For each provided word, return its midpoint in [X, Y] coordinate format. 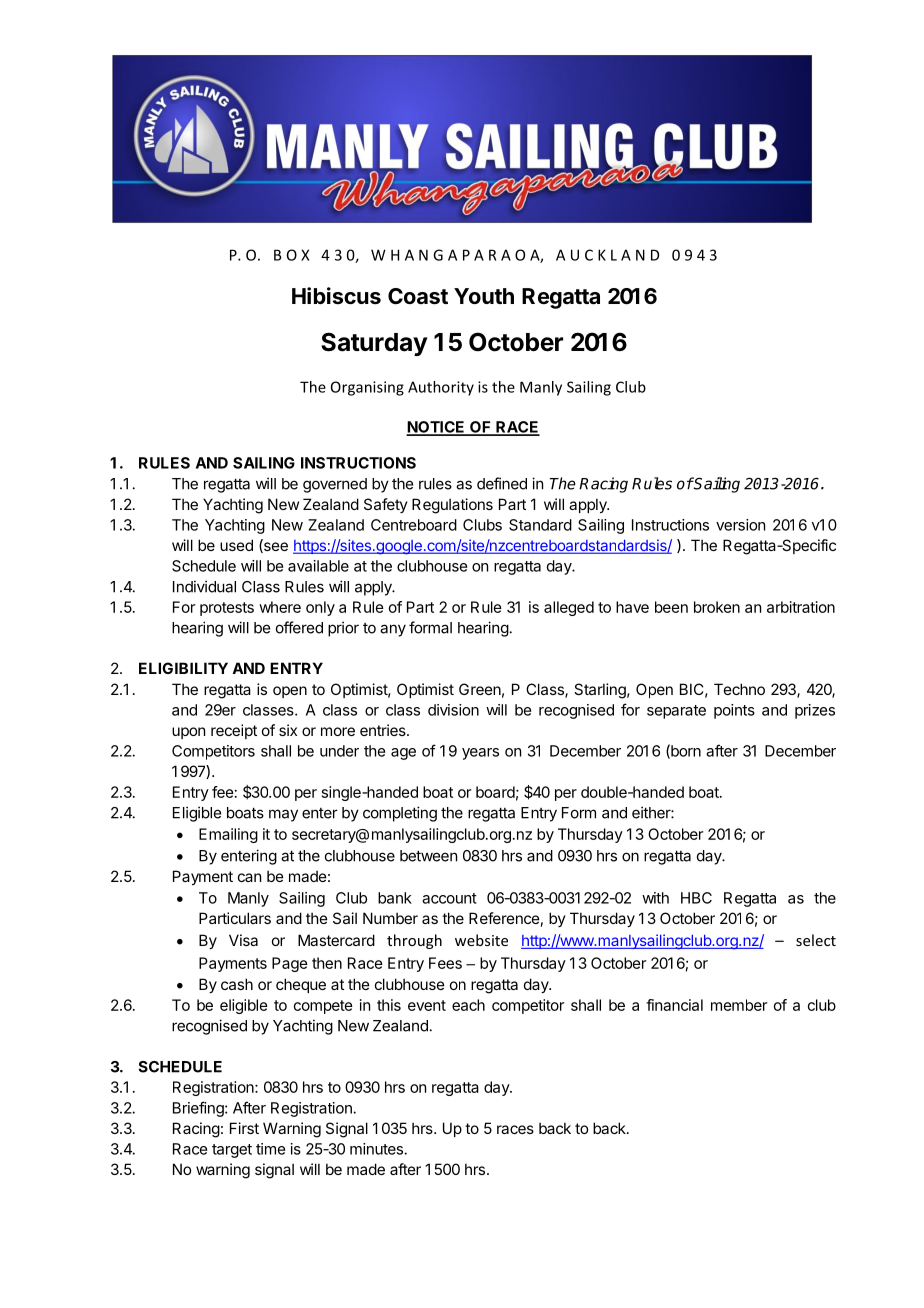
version [740, 525]
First [244, 1128]
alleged [569, 608]
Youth [484, 296]
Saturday [374, 344]
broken [717, 607]
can [249, 877]
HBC [696, 898]
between [428, 856]
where [280, 607]
